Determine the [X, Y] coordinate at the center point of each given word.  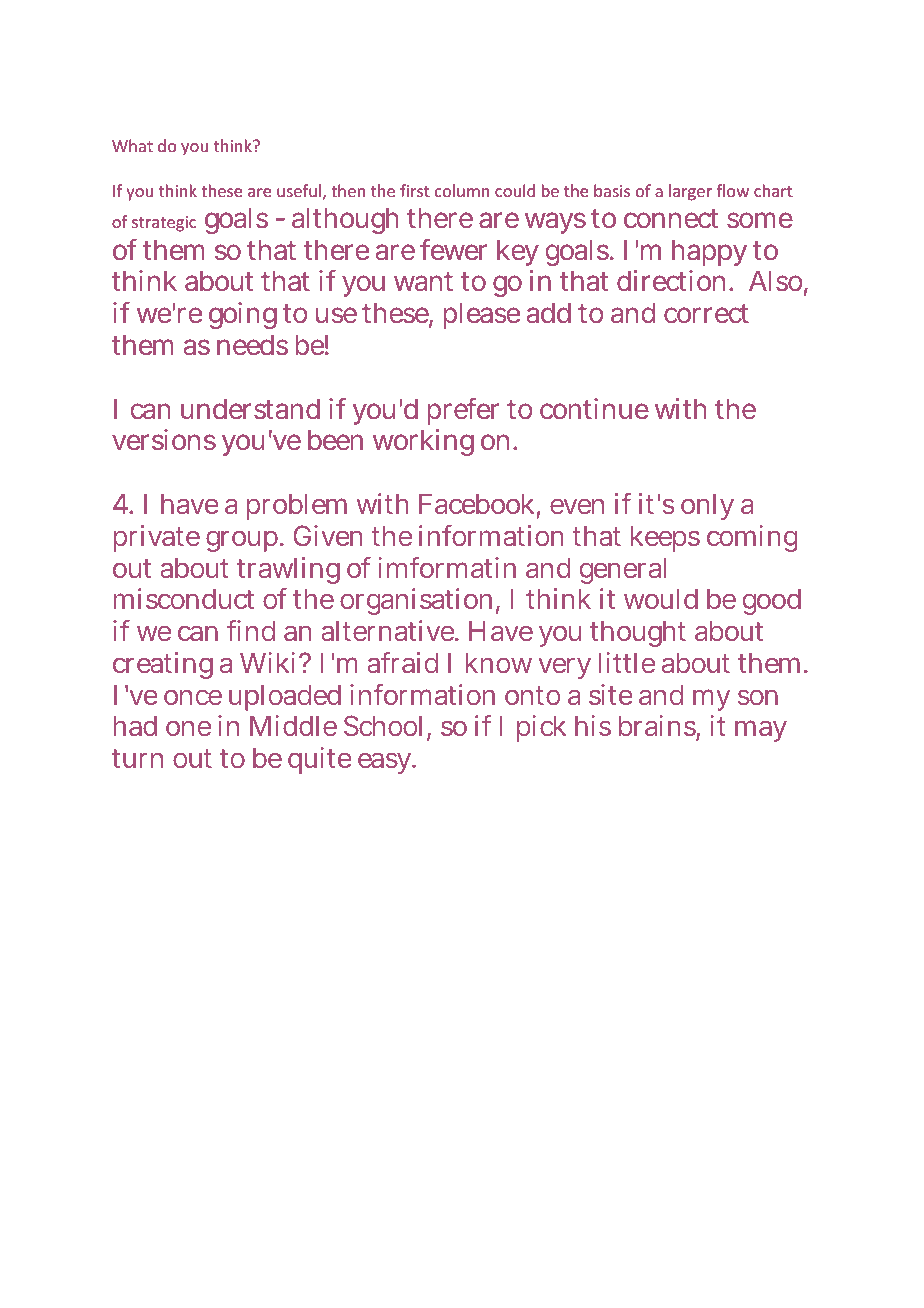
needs [252, 345]
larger [690, 192]
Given [328, 535]
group [243, 541]
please [481, 315]
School [386, 727]
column [462, 190]
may [761, 731]
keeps [665, 539]
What [132, 145]
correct [706, 314]
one [188, 728]
